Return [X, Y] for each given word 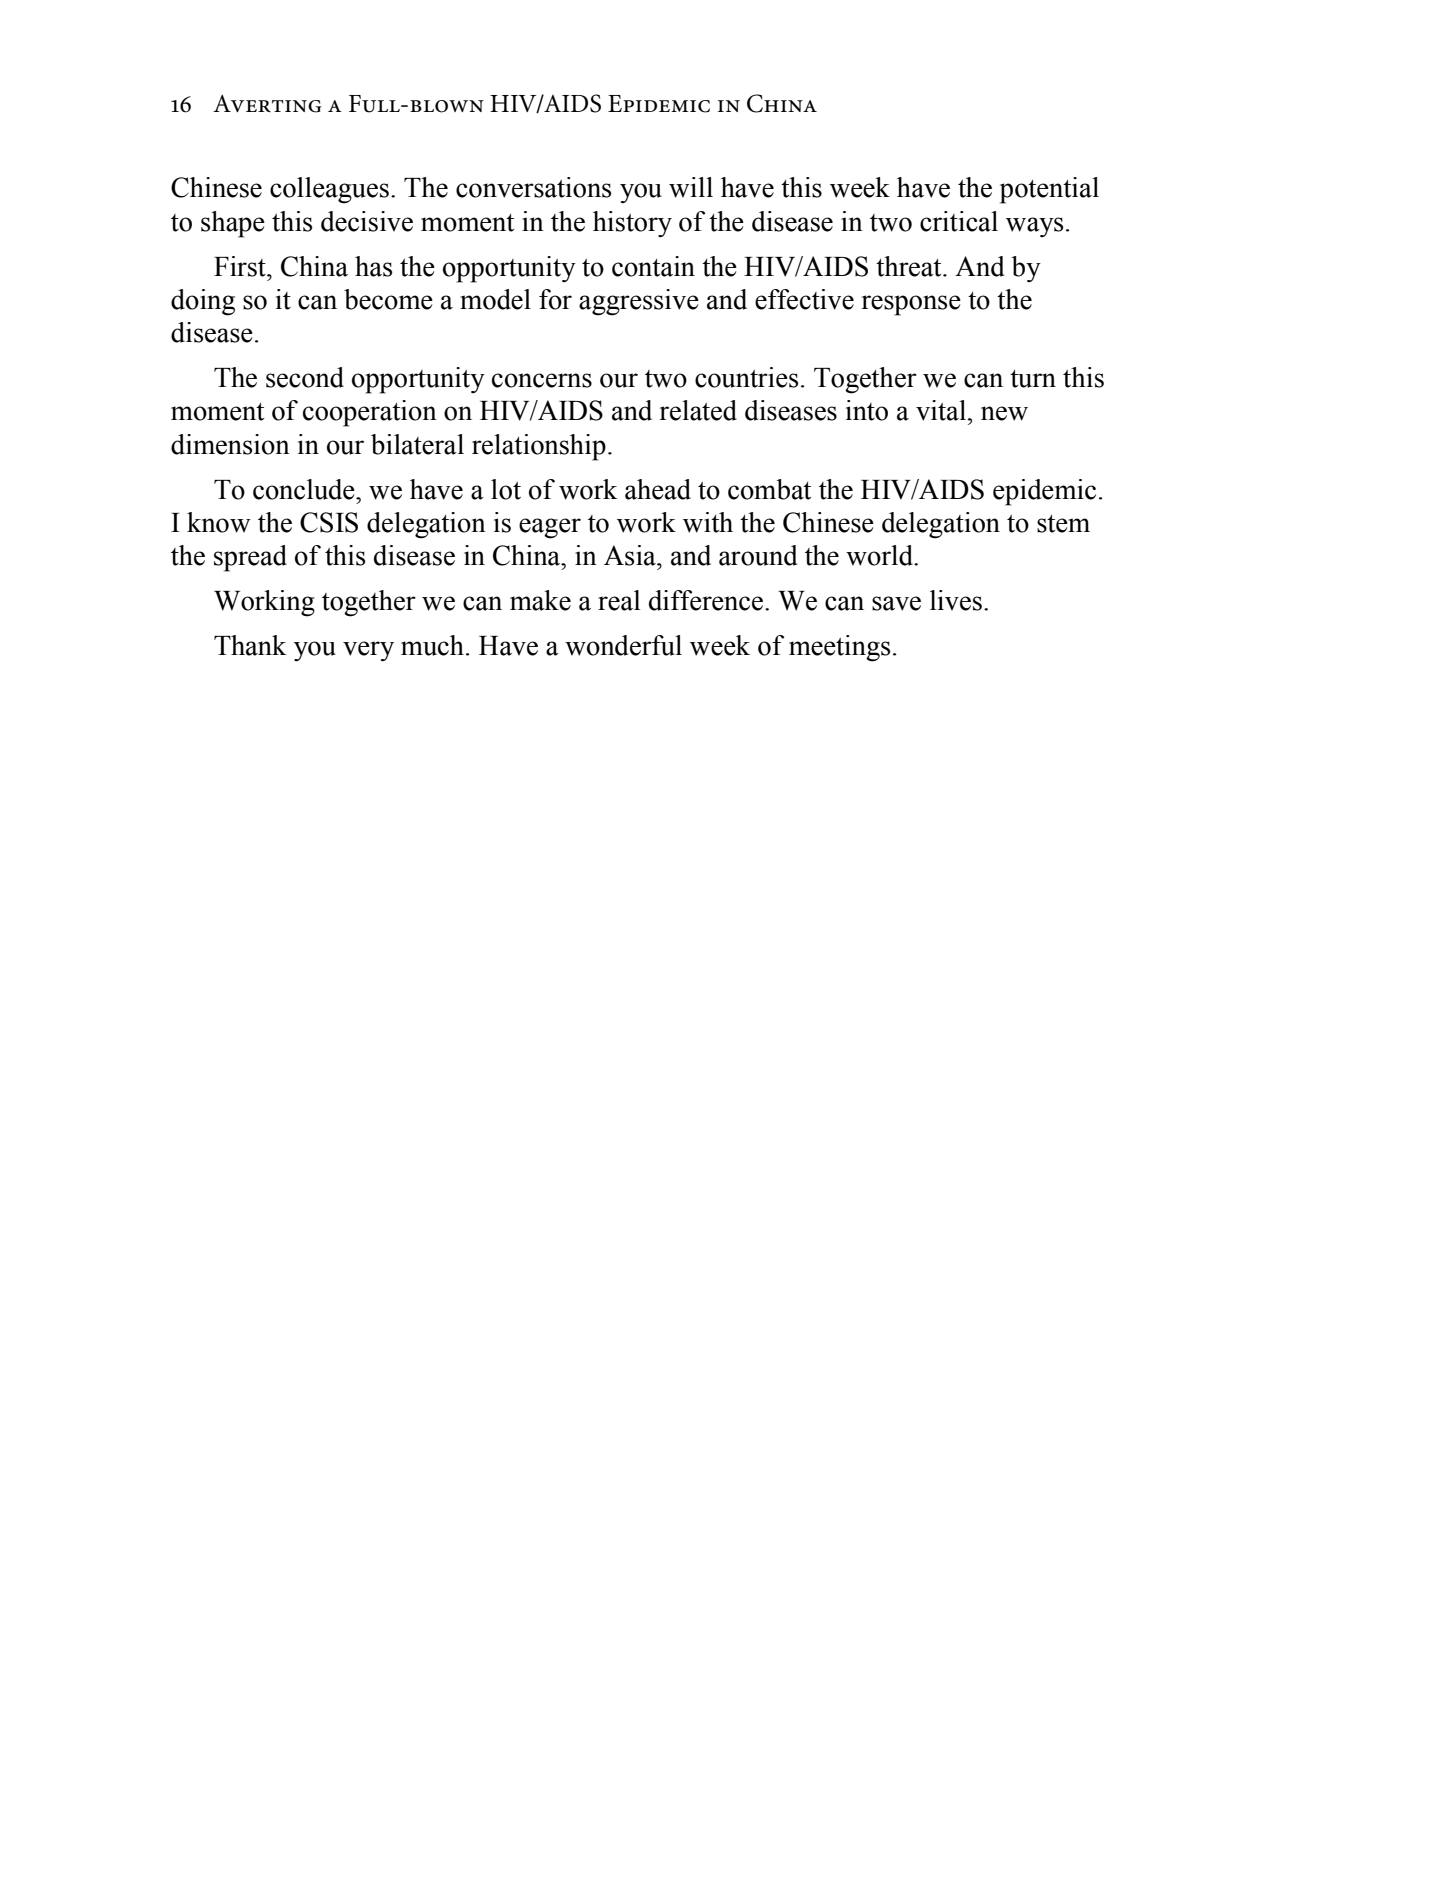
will [691, 187]
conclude [305, 489]
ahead [658, 489]
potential [1049, 190]
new [1004, 413]
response [911, 305]
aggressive [639, 302]
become [388, 299]
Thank [250, 645]
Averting [267, 104]
